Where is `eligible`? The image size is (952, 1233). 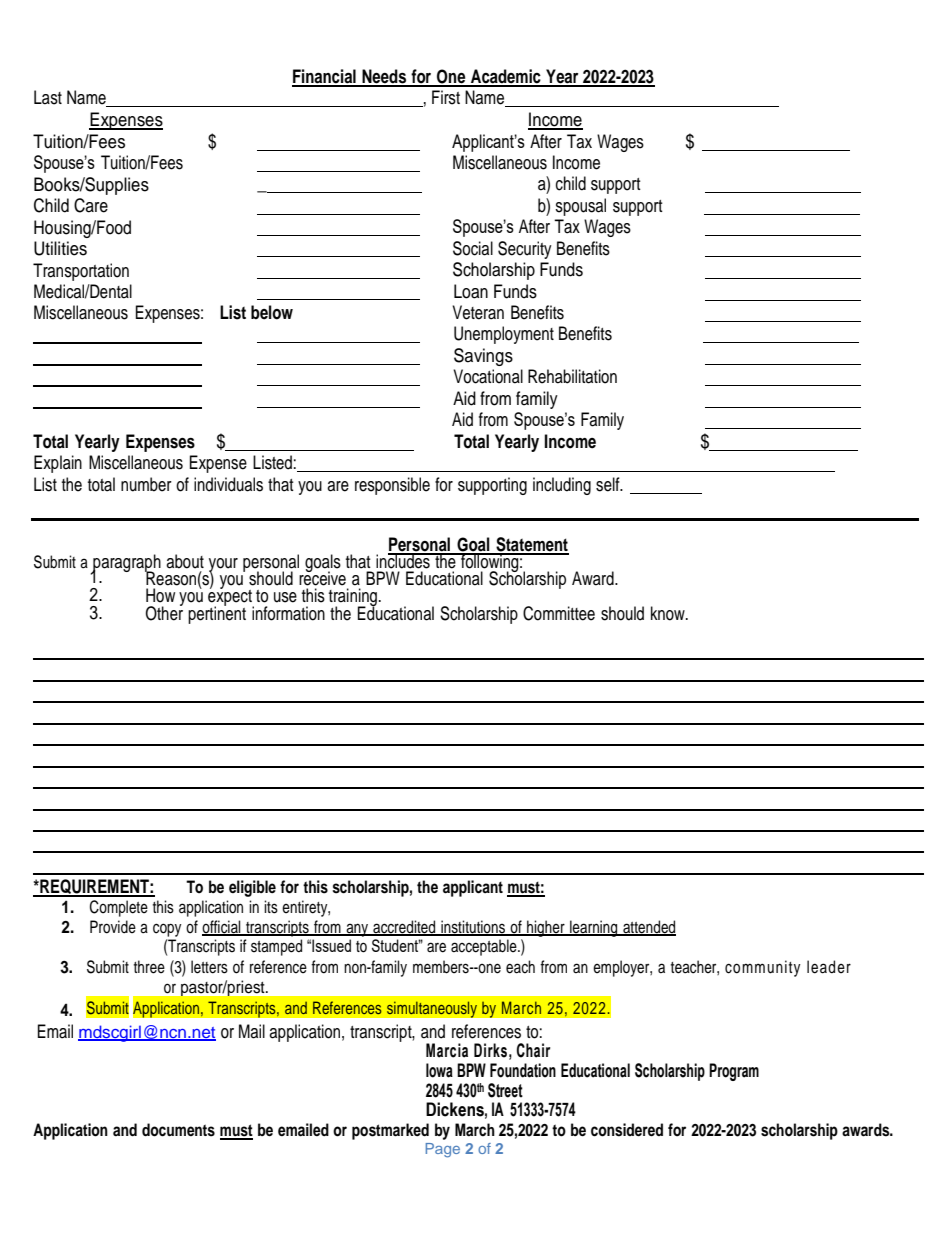
eligible is located at coordinates (252, 888).
